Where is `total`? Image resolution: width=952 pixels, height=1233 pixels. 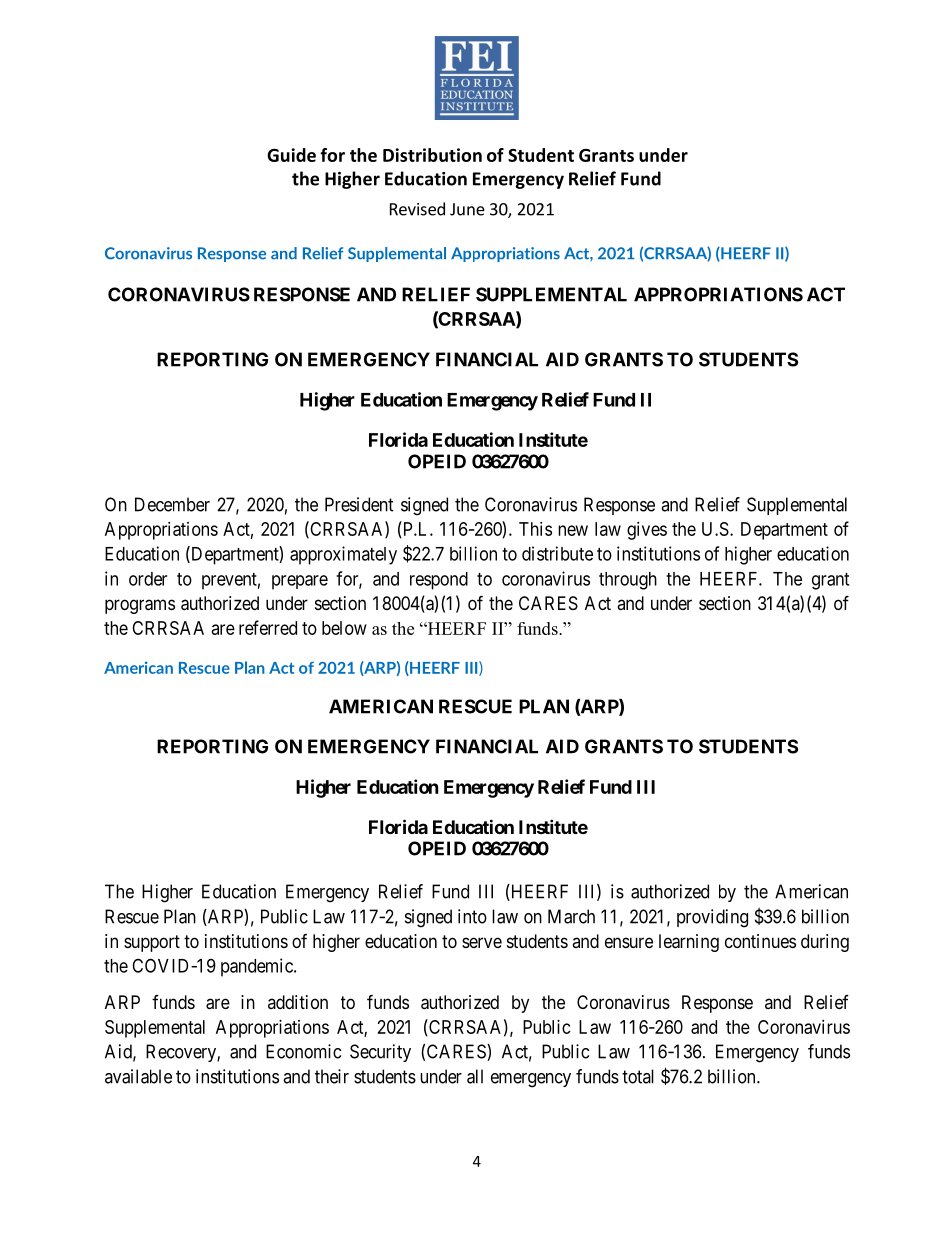
total is located at coordinates (638, 1076).
